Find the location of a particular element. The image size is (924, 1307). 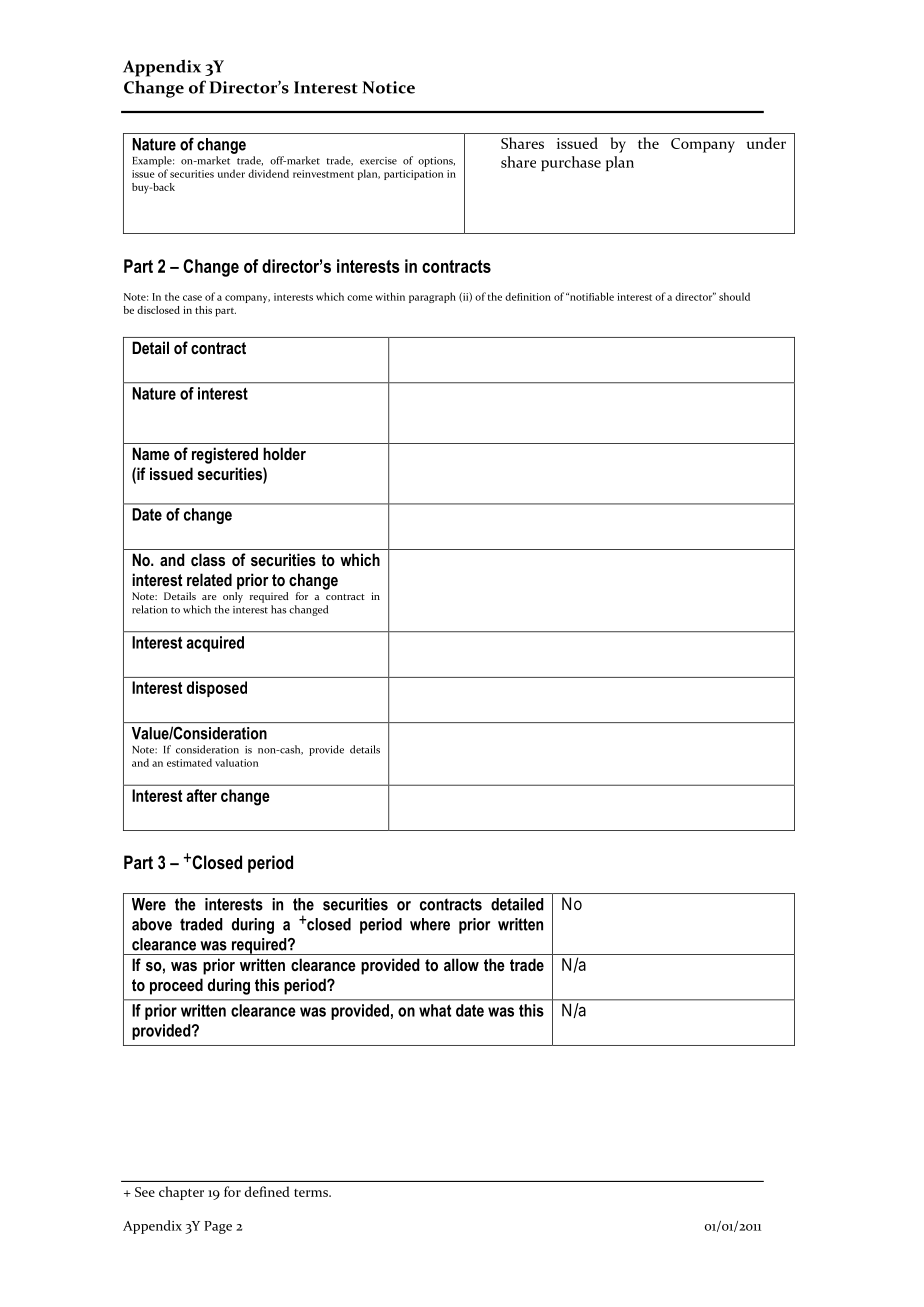

what is located at coordinates (435, 1010).
